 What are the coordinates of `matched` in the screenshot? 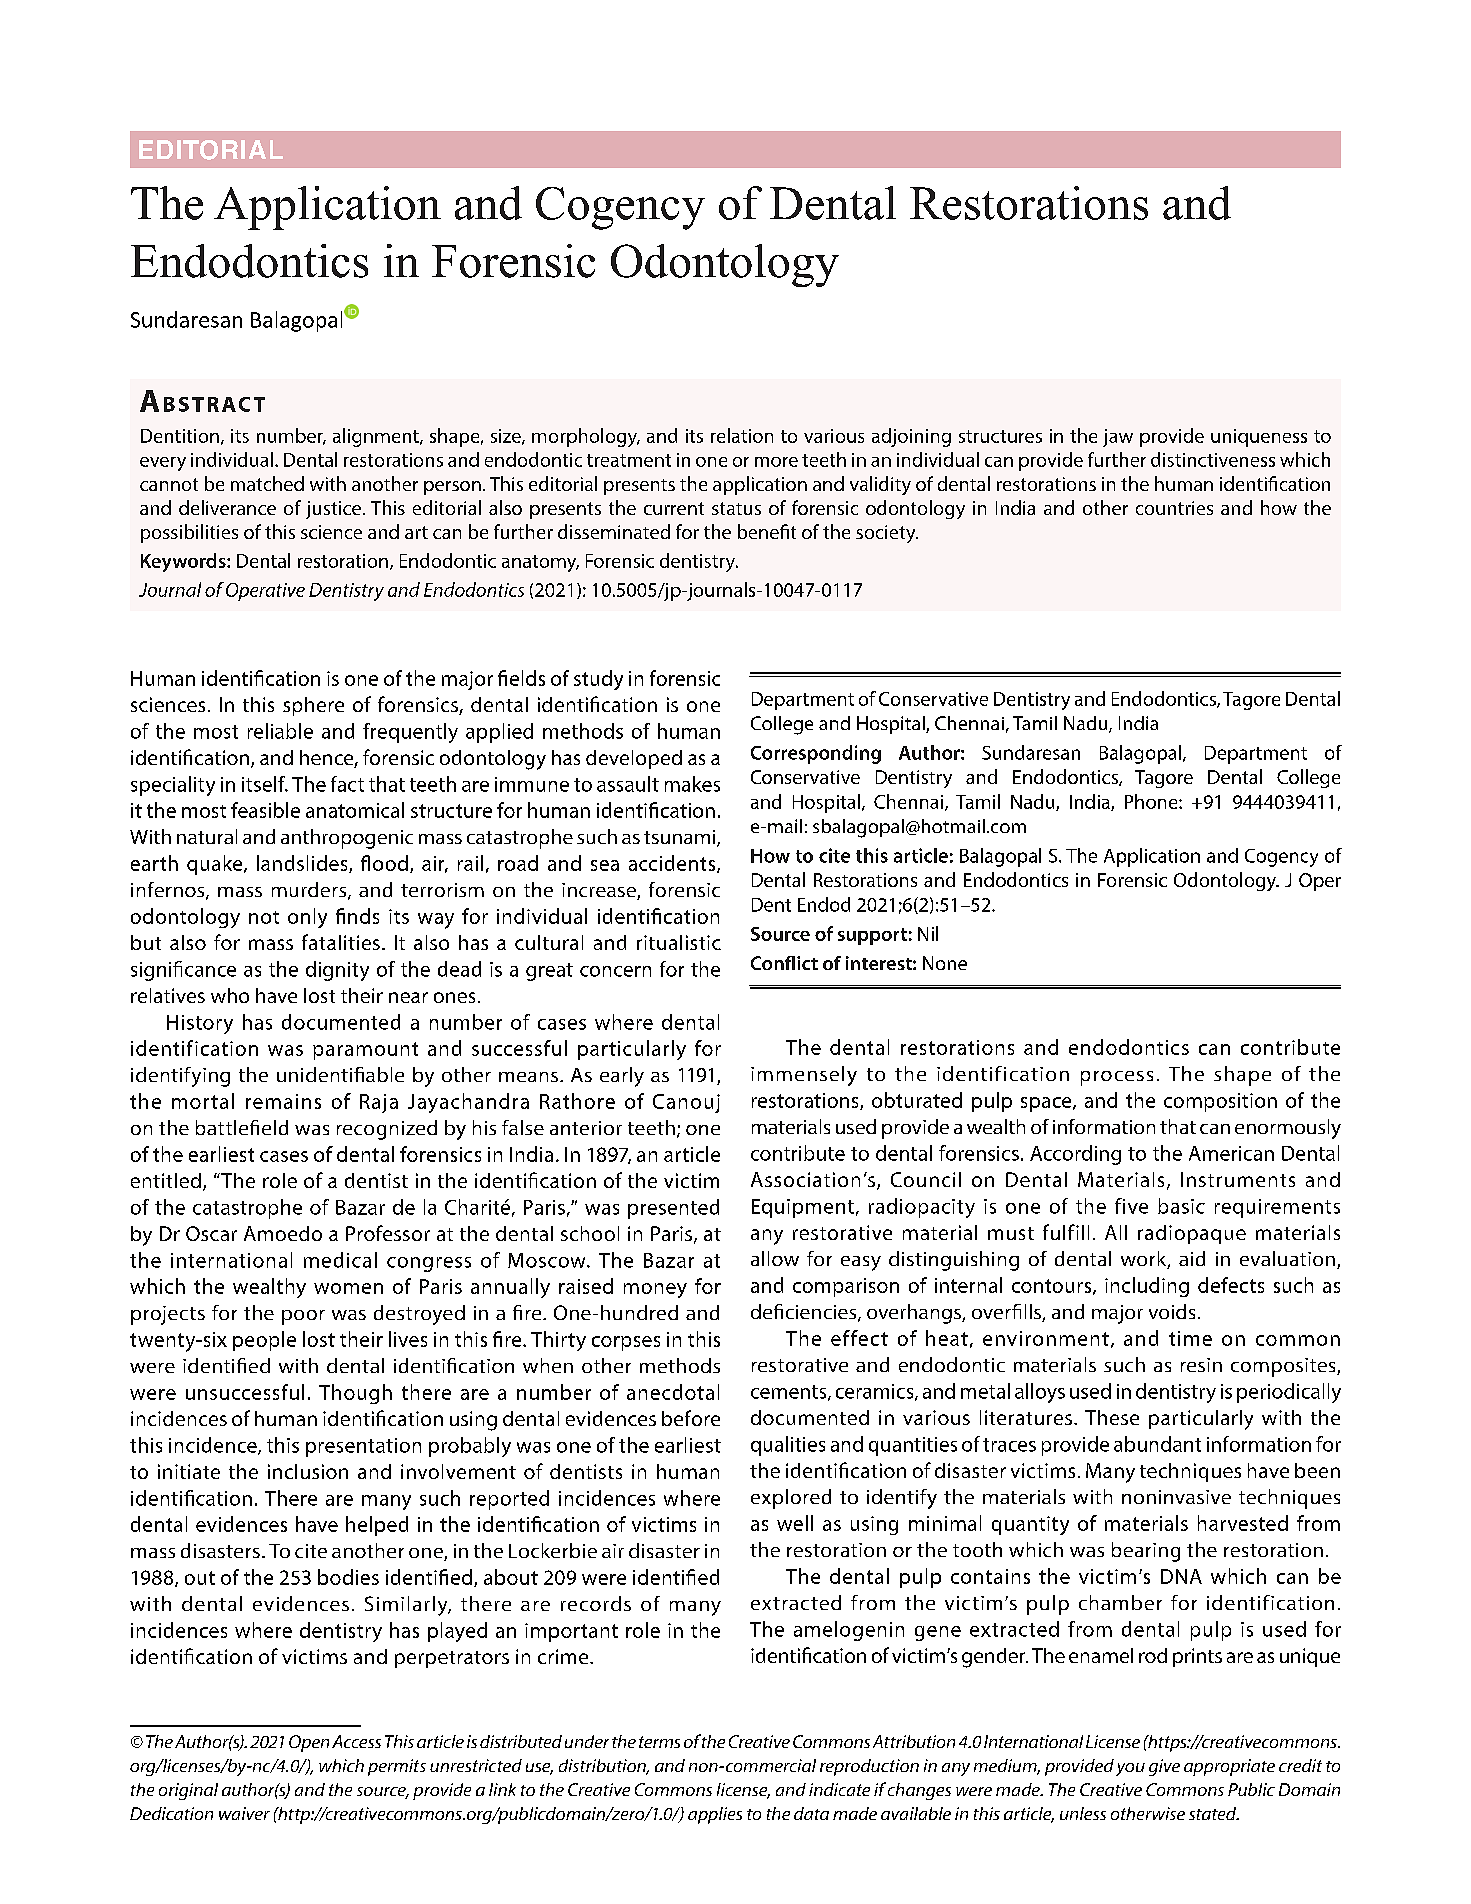 It's located at (267, 483).
